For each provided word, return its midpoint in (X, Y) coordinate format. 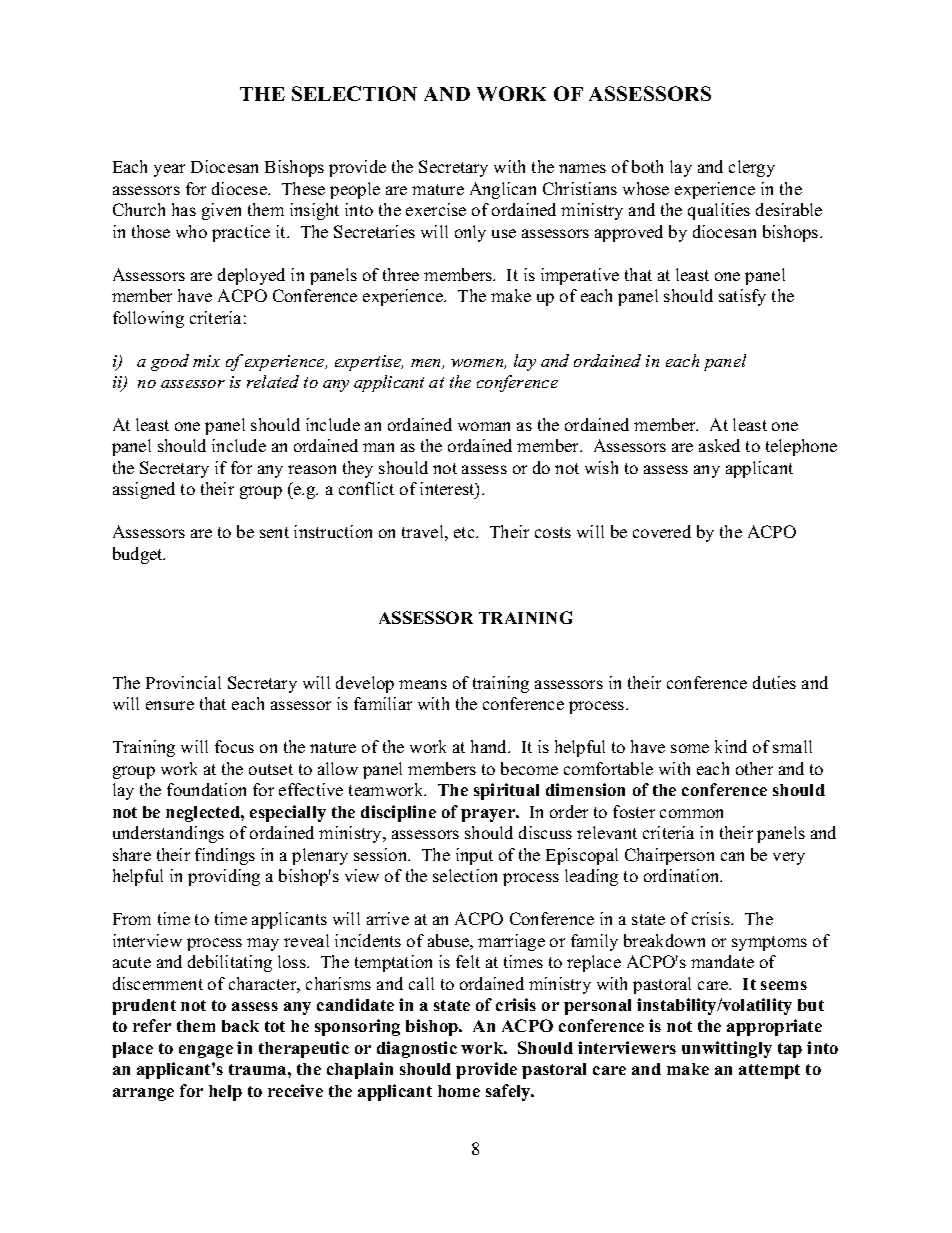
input (474, 856)
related (273, 381)
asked (719, 445)
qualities (719, 211)
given (221, 211)
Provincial (183, 682)
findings (225, 856)
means (423, 684)
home (459, 1091)
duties (774, 682)
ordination (683, 875)
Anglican (503, 190)
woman (484, 426)
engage (206, 1051)
